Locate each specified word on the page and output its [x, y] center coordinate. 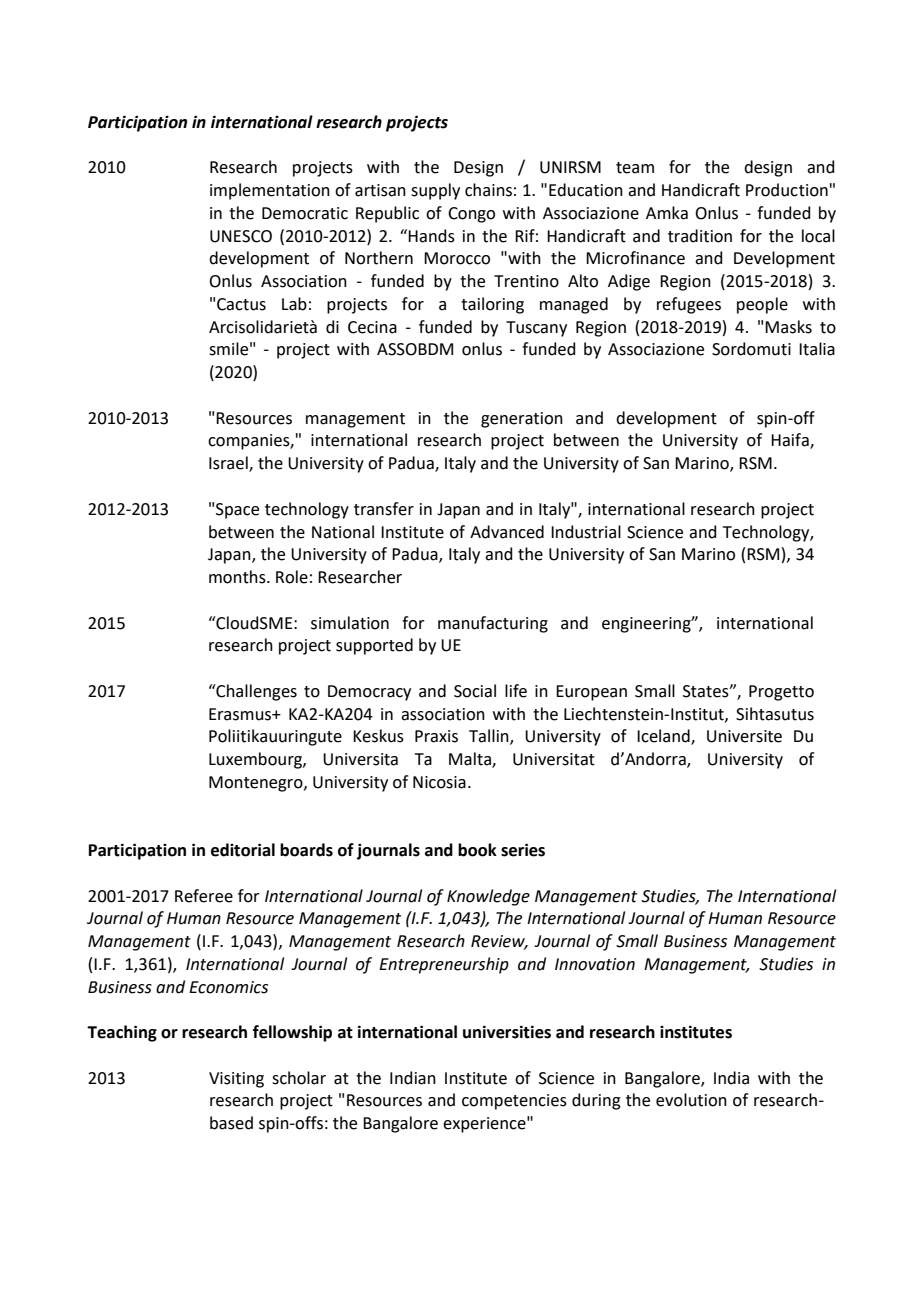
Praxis [436, 736]
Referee [204, 896]
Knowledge [488, 897]
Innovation [595, 964]
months [238, 577]
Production [787, 190]
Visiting [236, 1080]
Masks [788, 327]
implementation [270, 191]
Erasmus [241, 714]
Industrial [586, 532]
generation [522, 420]
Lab [294, 304]
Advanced [507, 532]
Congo [471, 215]
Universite [744, 736]
